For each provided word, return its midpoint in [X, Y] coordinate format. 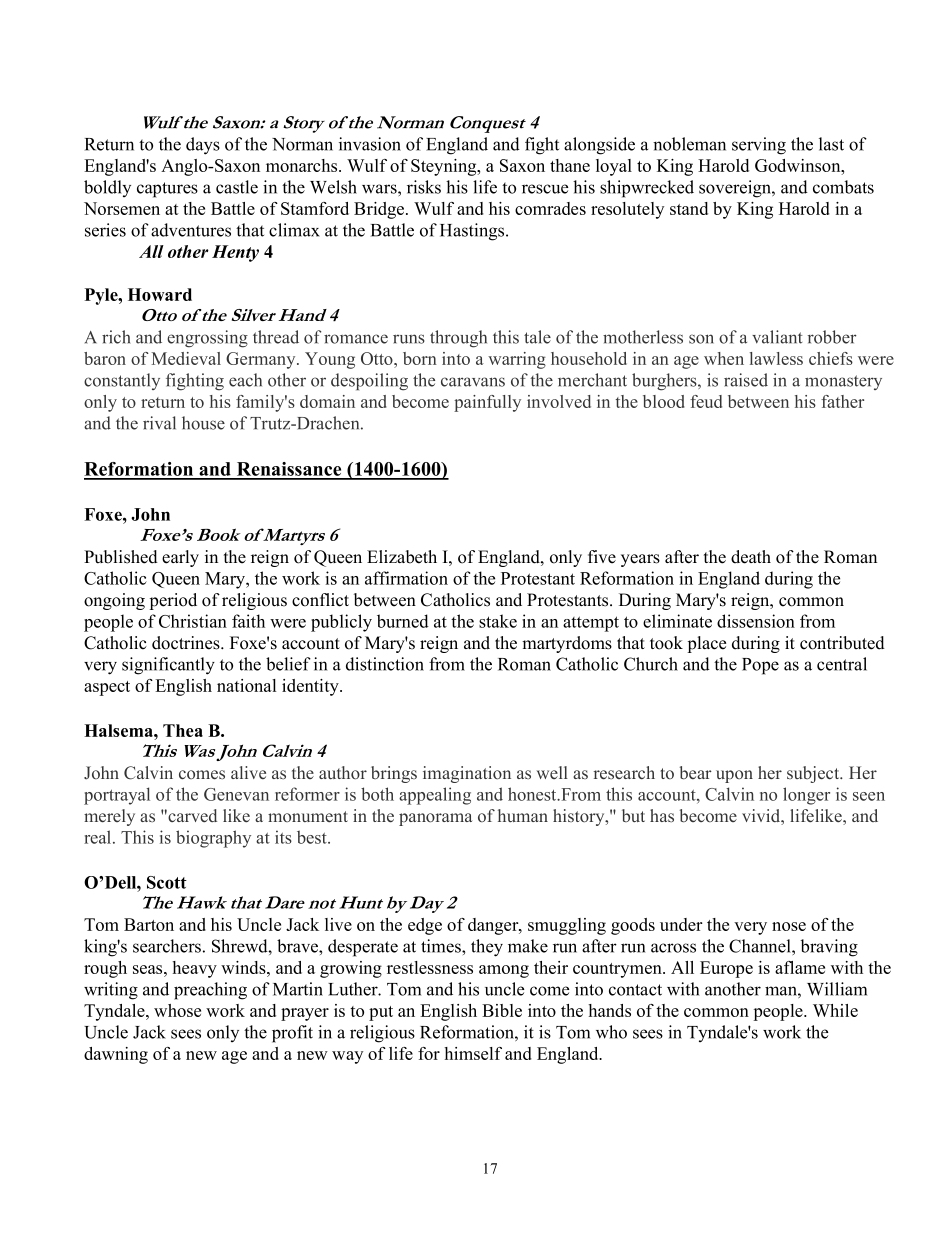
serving [759, 146]
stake [498, 621]
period [173, 601]
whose [177, 1010]
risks [424, 187]
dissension [756, 621]
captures [167, 190]
